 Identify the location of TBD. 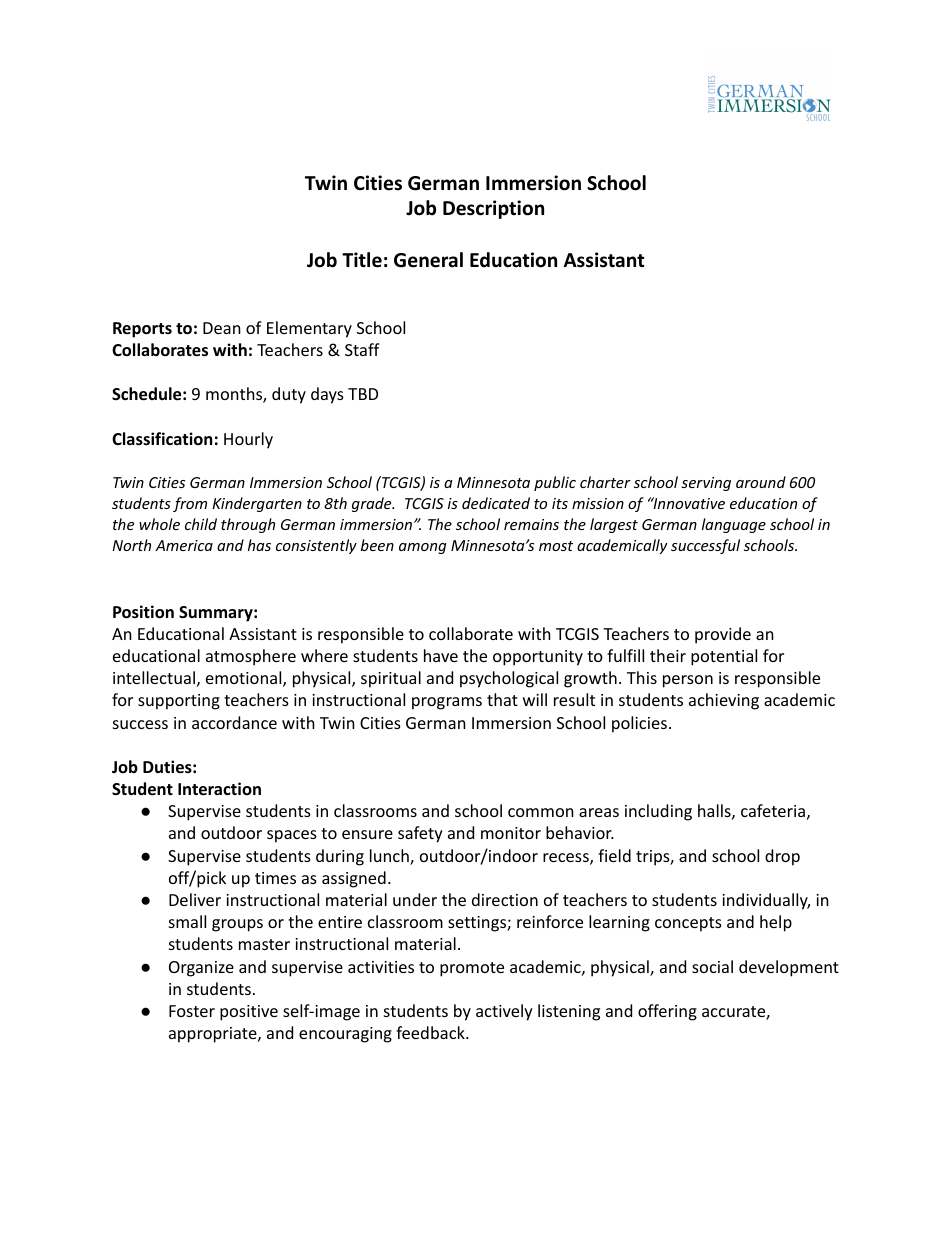
(363, 394).
